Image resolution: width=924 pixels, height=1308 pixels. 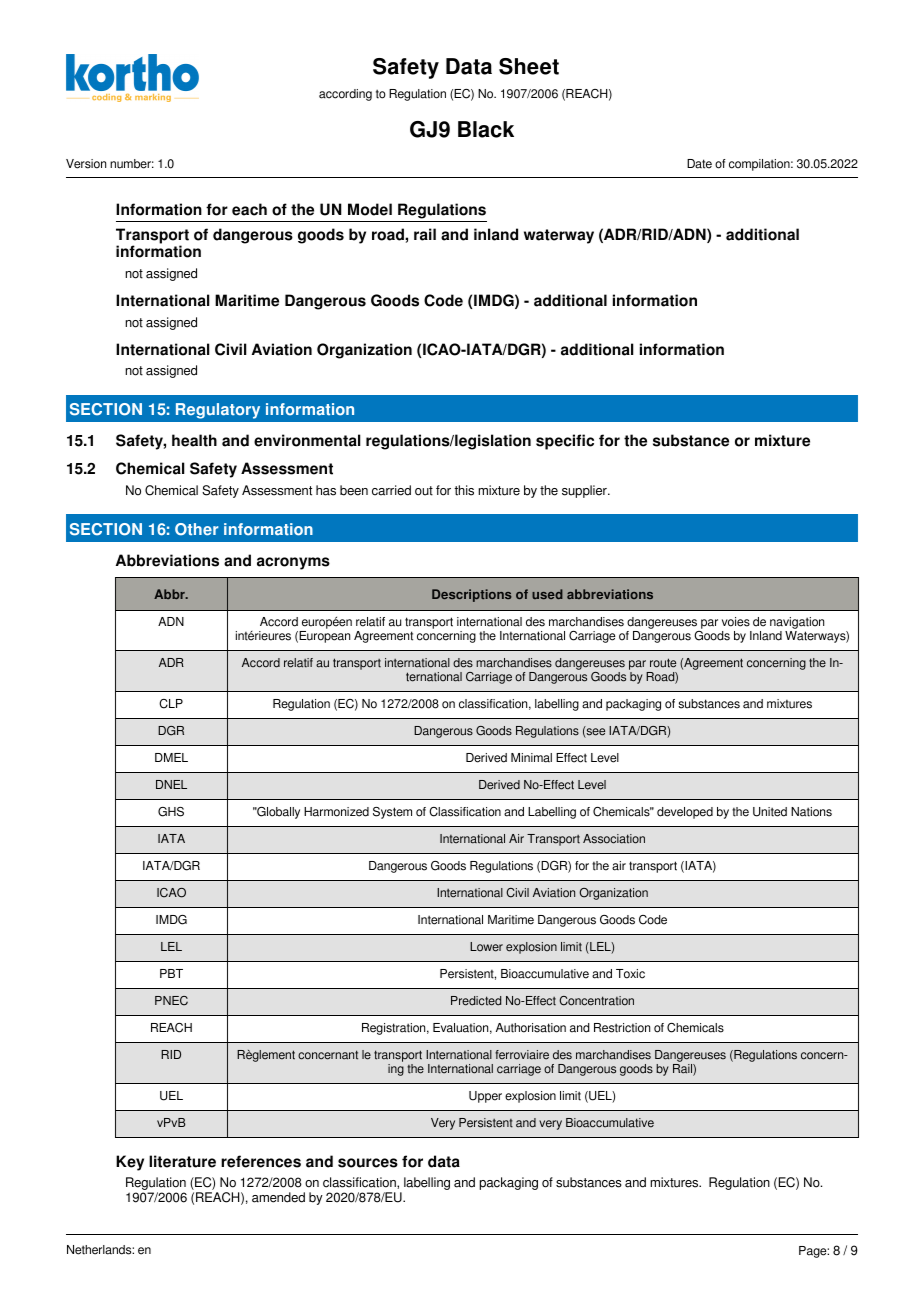 What do you see at coordinates (86, 164) in the screenshot?
I see `Version` at bounding box center [86, 164].
